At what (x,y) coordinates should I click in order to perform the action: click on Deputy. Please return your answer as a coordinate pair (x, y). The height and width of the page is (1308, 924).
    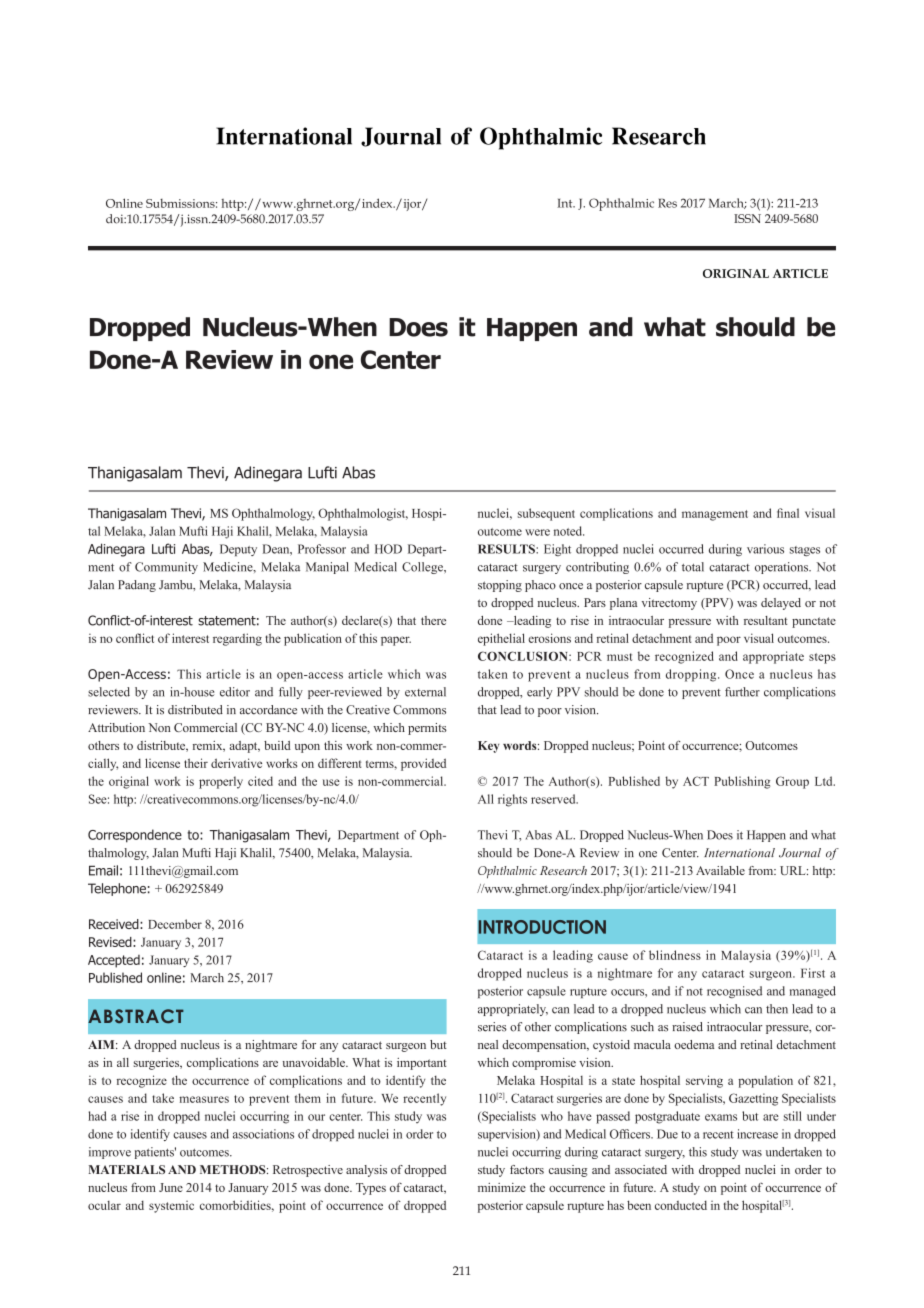
    Looking at the image, I should click on (238, 550).
